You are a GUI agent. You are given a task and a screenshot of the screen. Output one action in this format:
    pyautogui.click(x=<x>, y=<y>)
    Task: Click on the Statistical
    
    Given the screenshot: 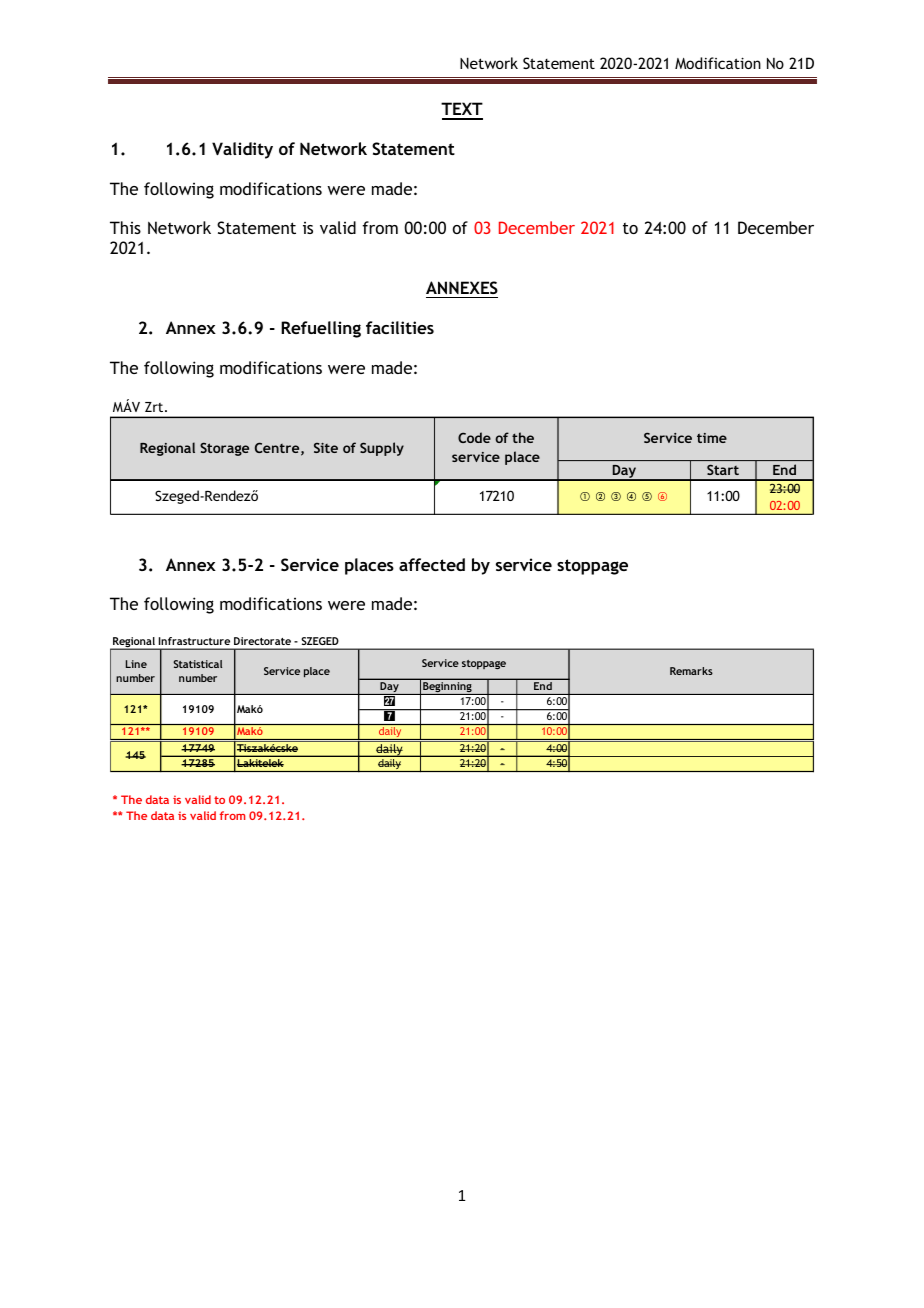 What is the action you would take?
    pyautogui.click(x=197, y=664)
